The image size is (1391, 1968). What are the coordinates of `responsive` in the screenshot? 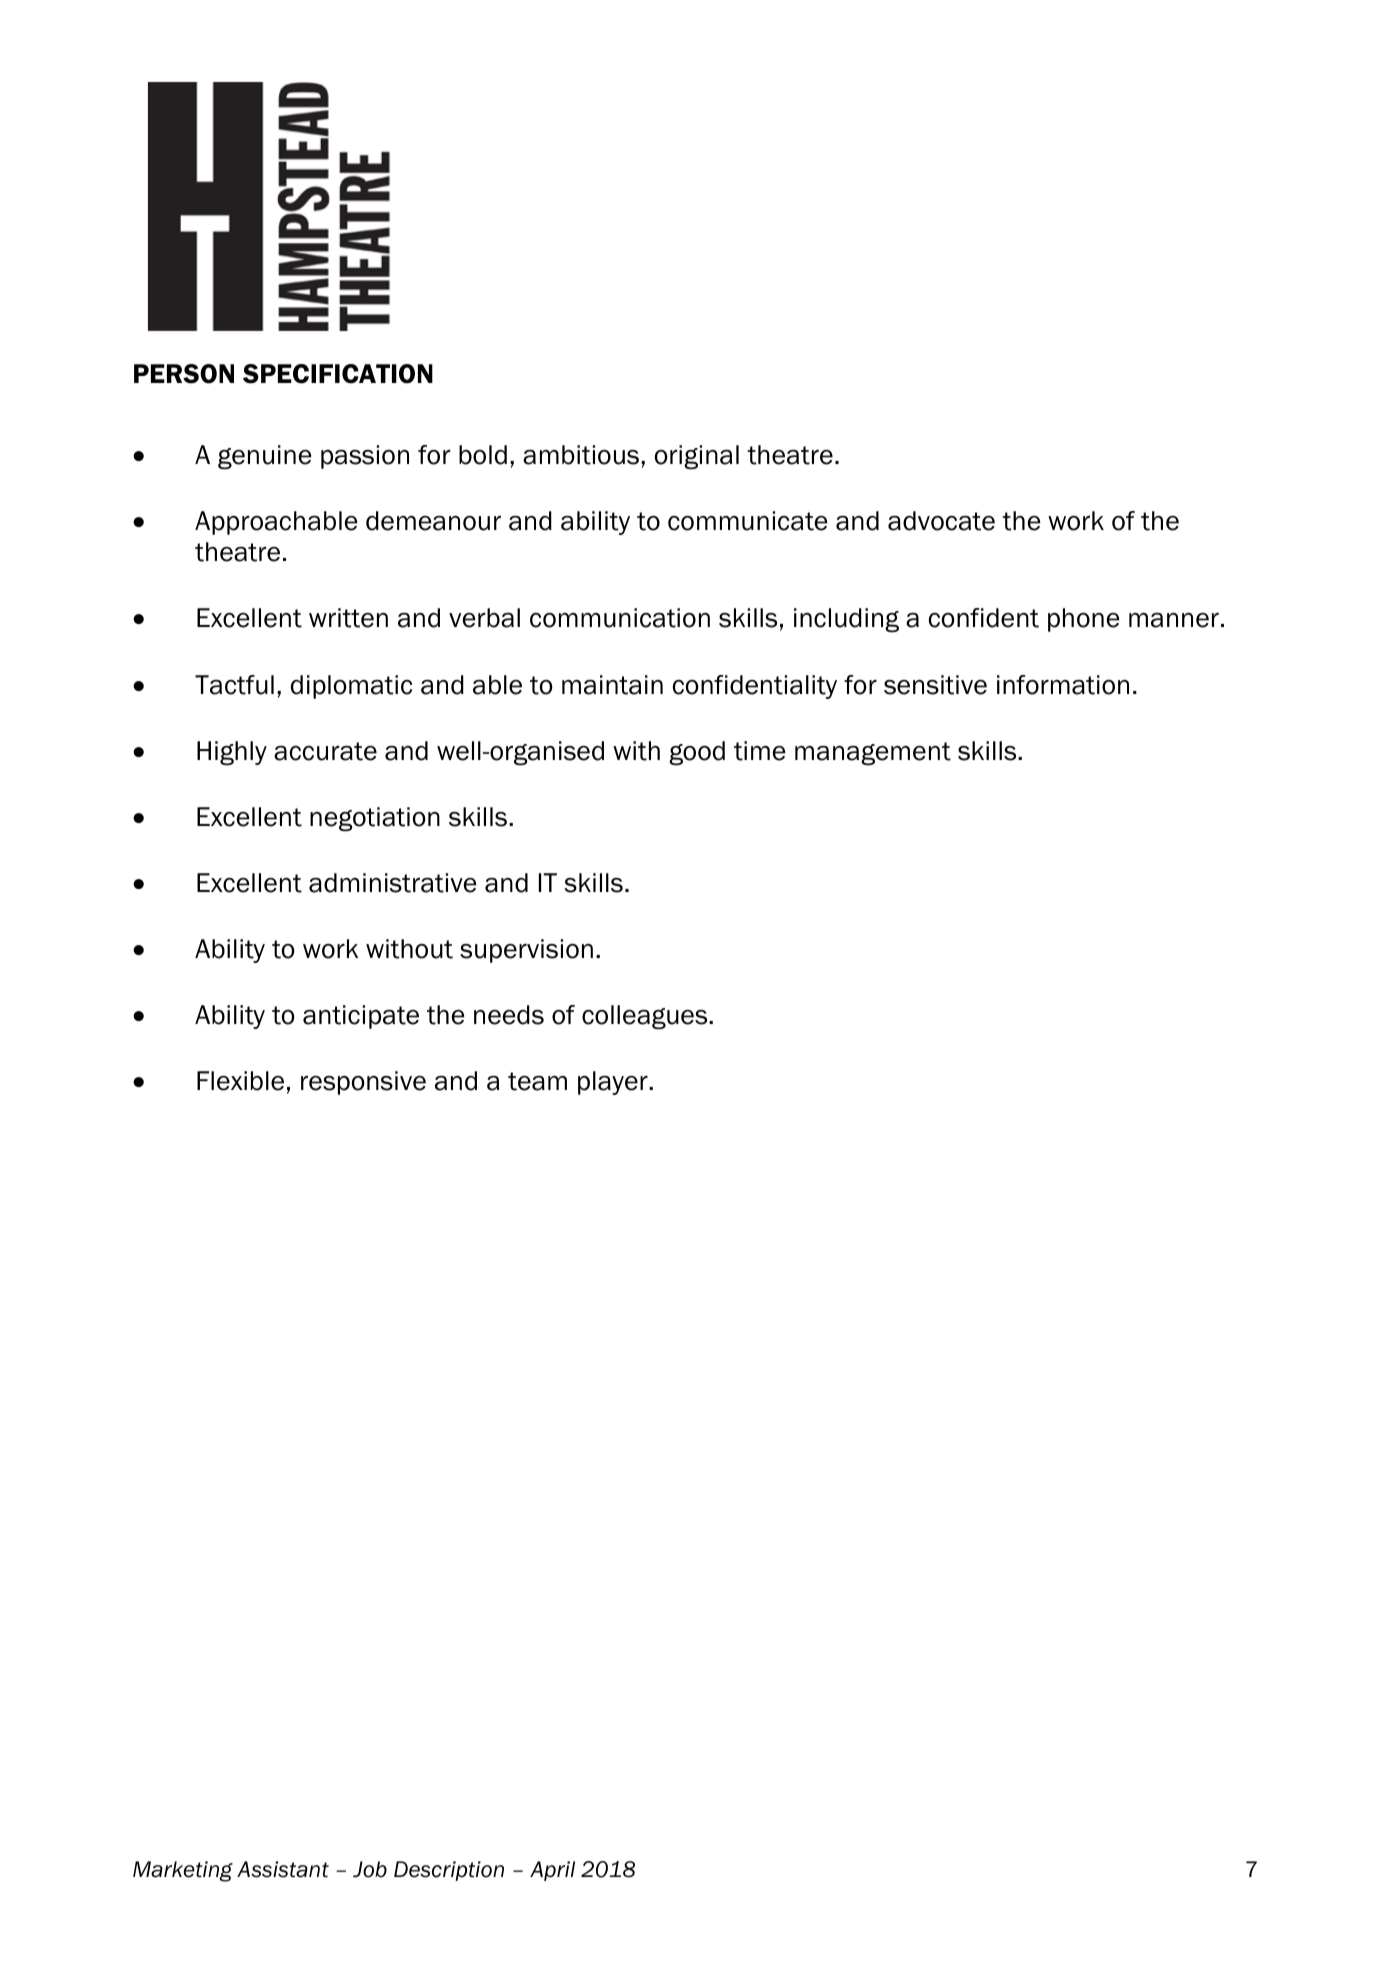 It's located at (363, 1083).
